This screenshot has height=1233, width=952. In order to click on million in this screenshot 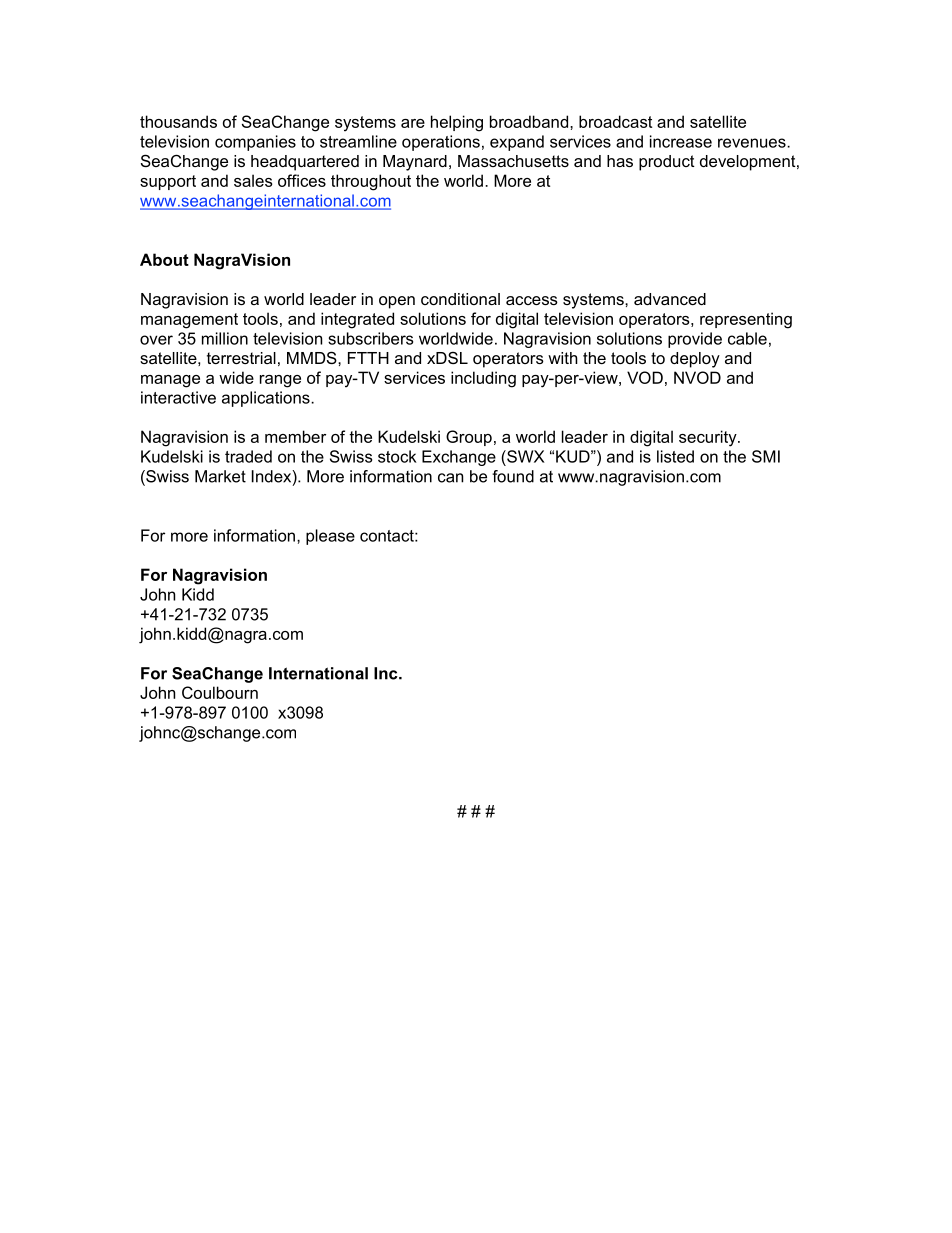, I will do `click(225, 338)`.
